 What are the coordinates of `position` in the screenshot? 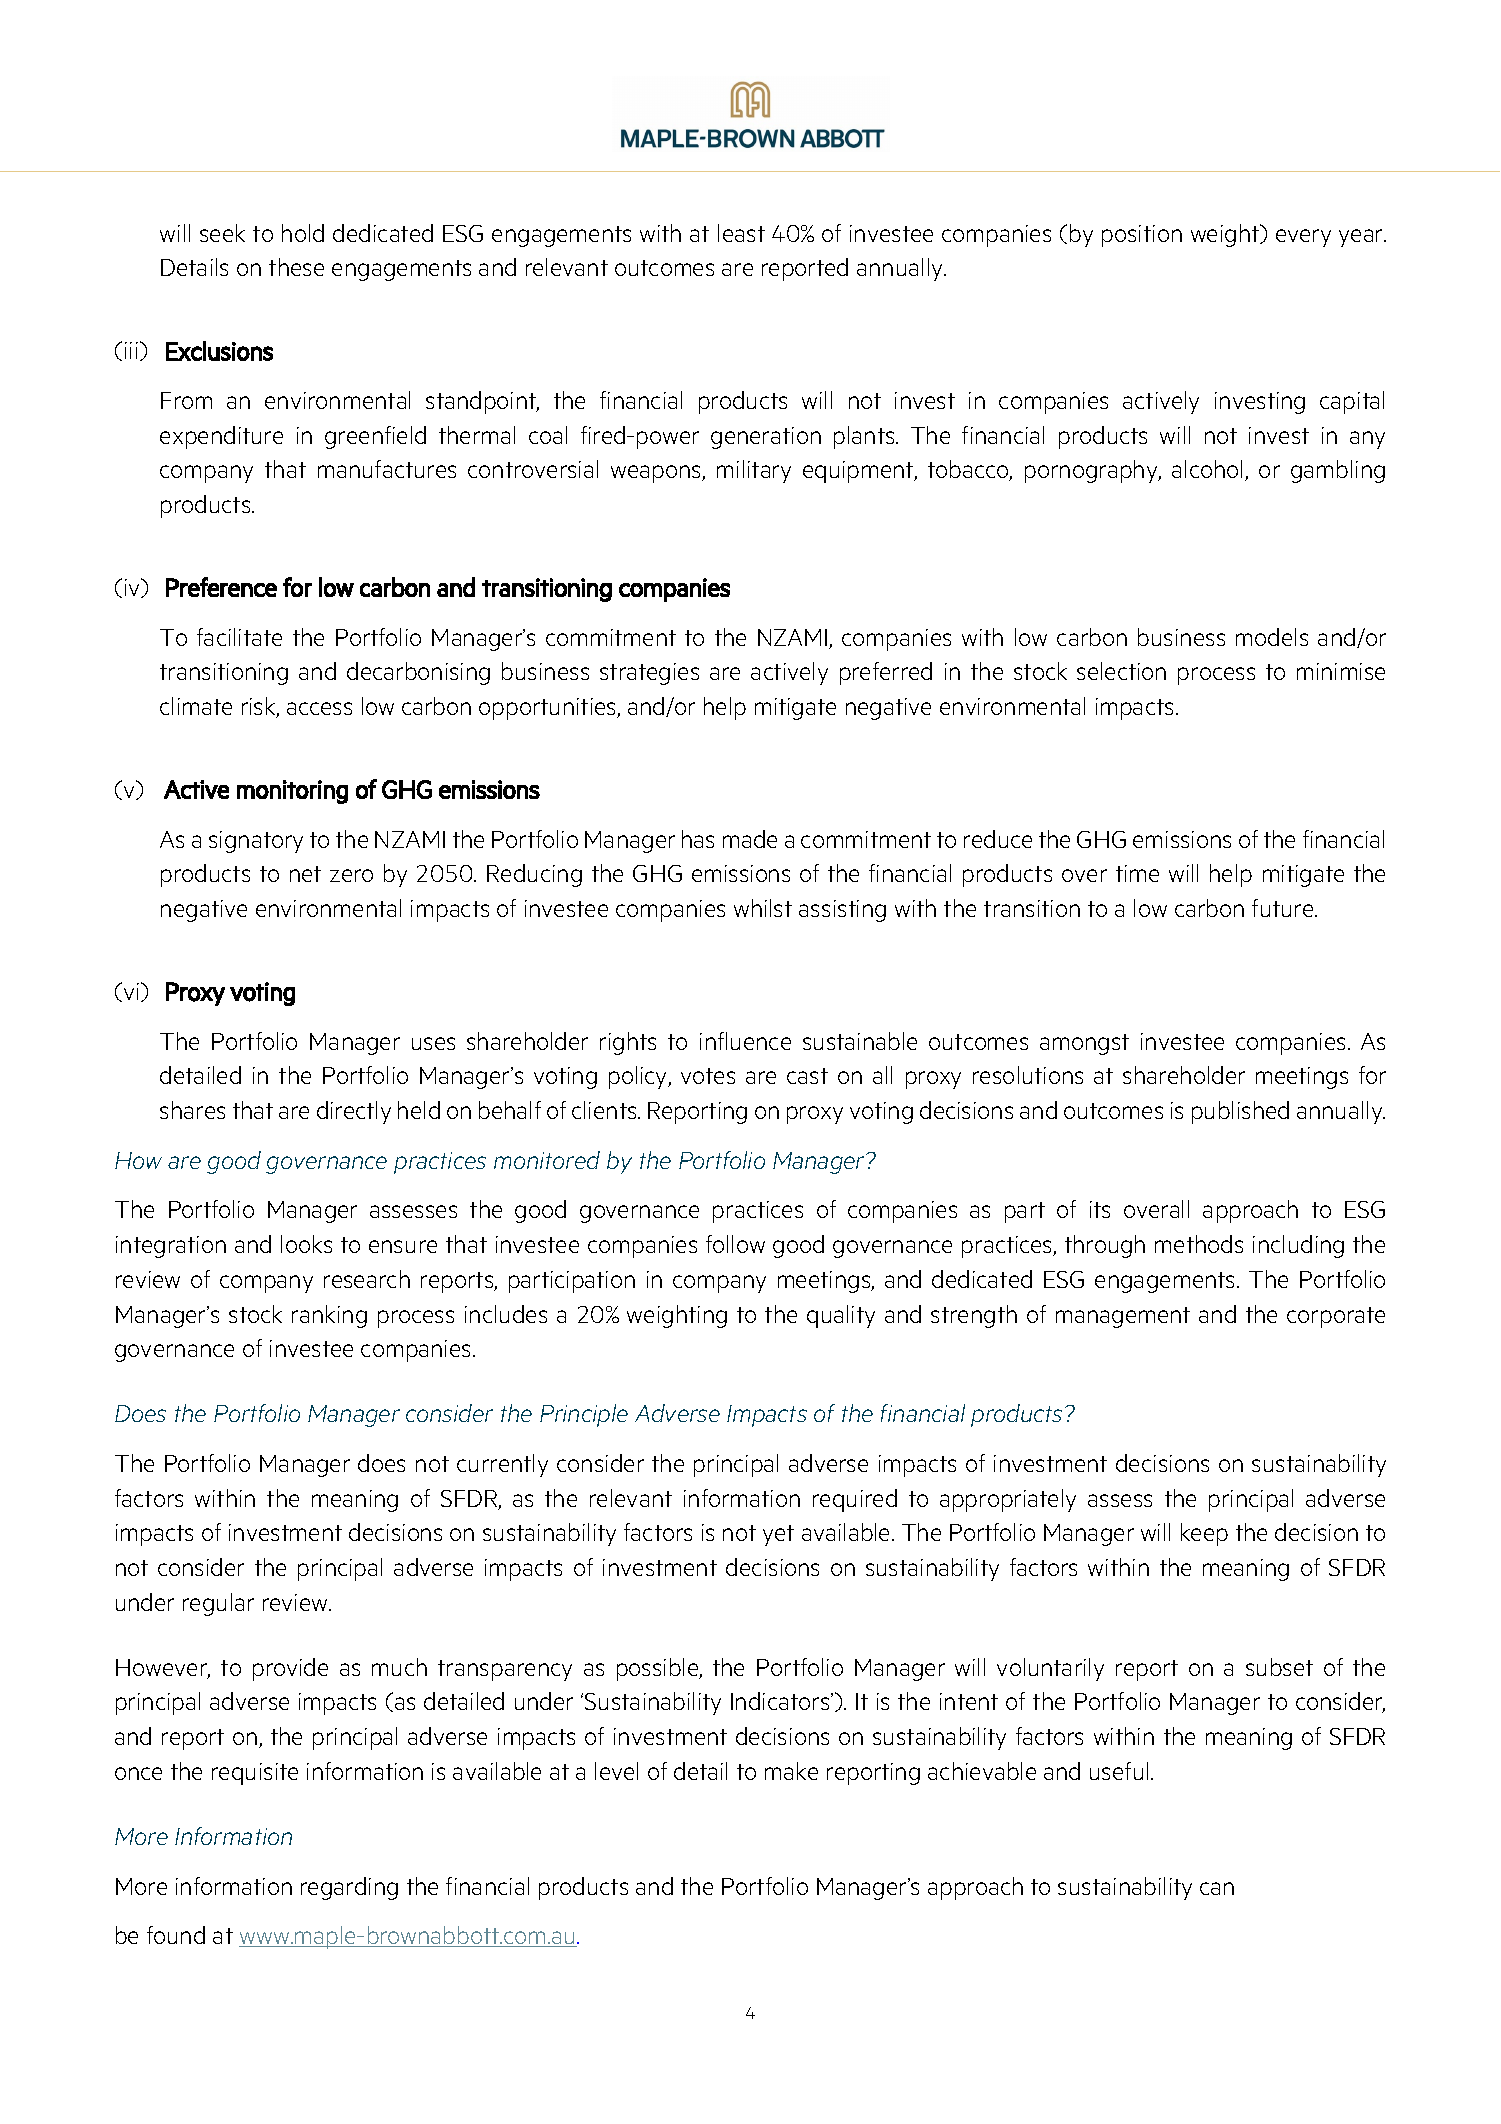 It's located at (1142, 236).
